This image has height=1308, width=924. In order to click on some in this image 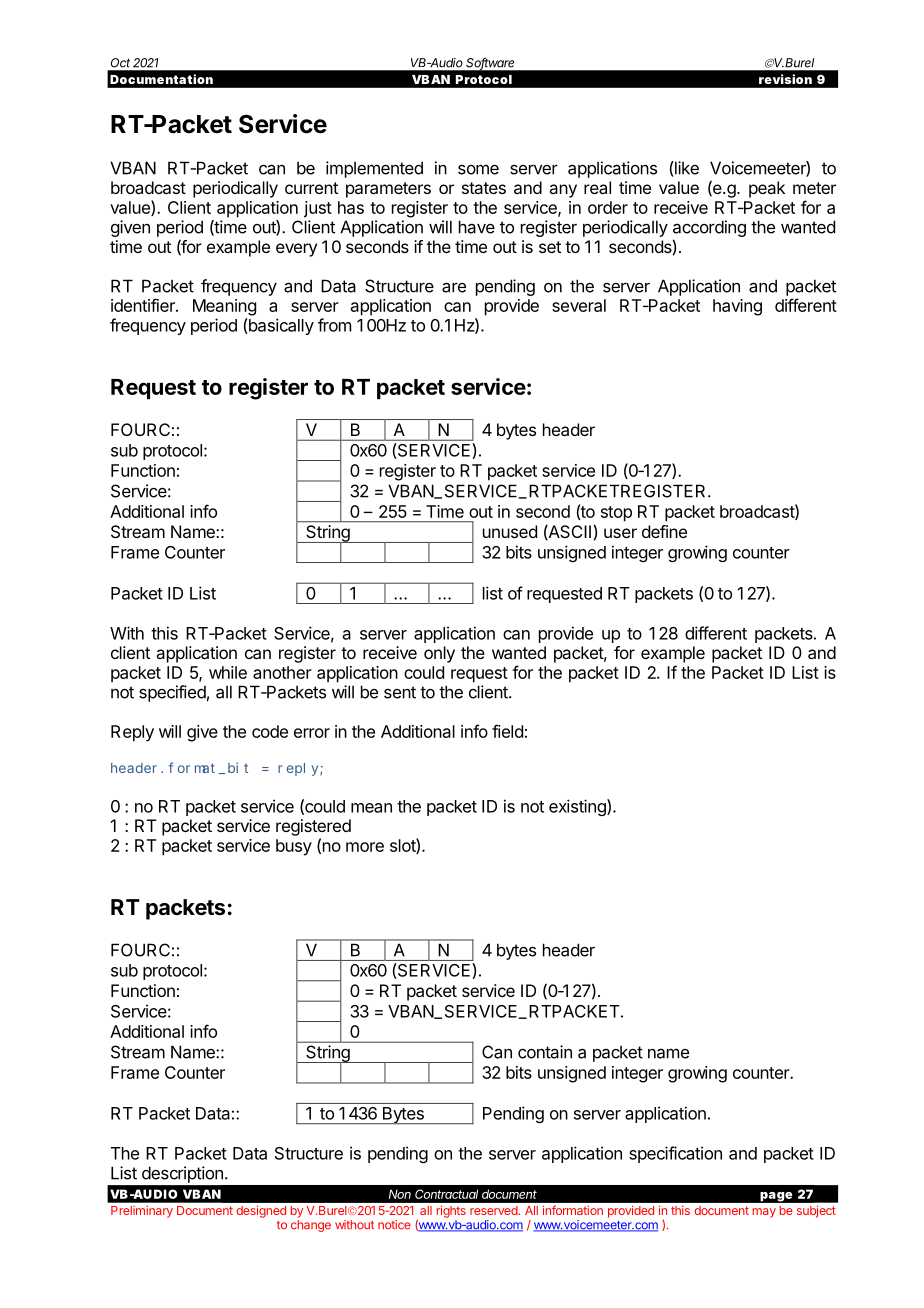, I will do `click(478, 169)`.
